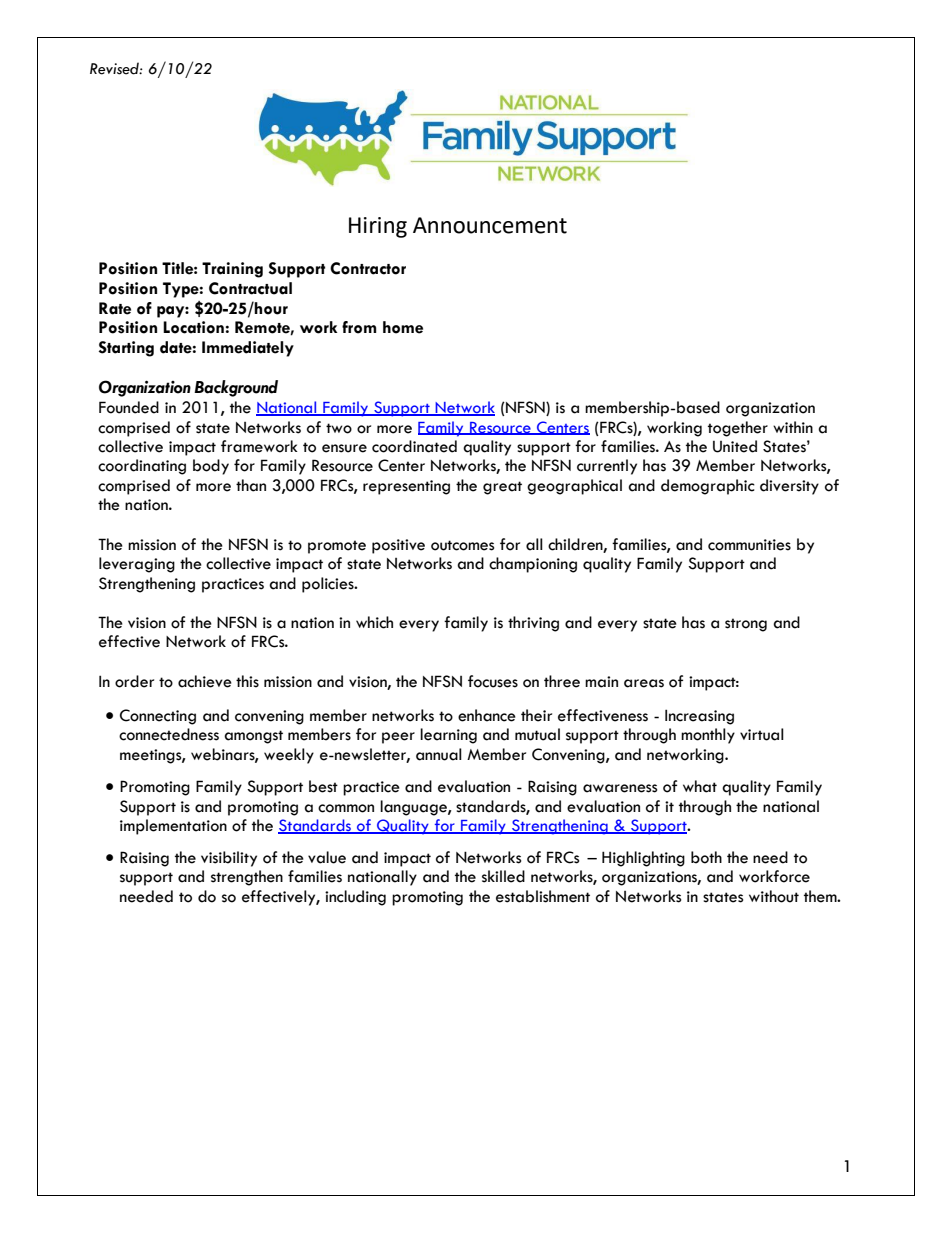 This image has width=952, height=1233. Describe the element at coordinates (462, 545) in the image. I see `outcomes` at that location.
